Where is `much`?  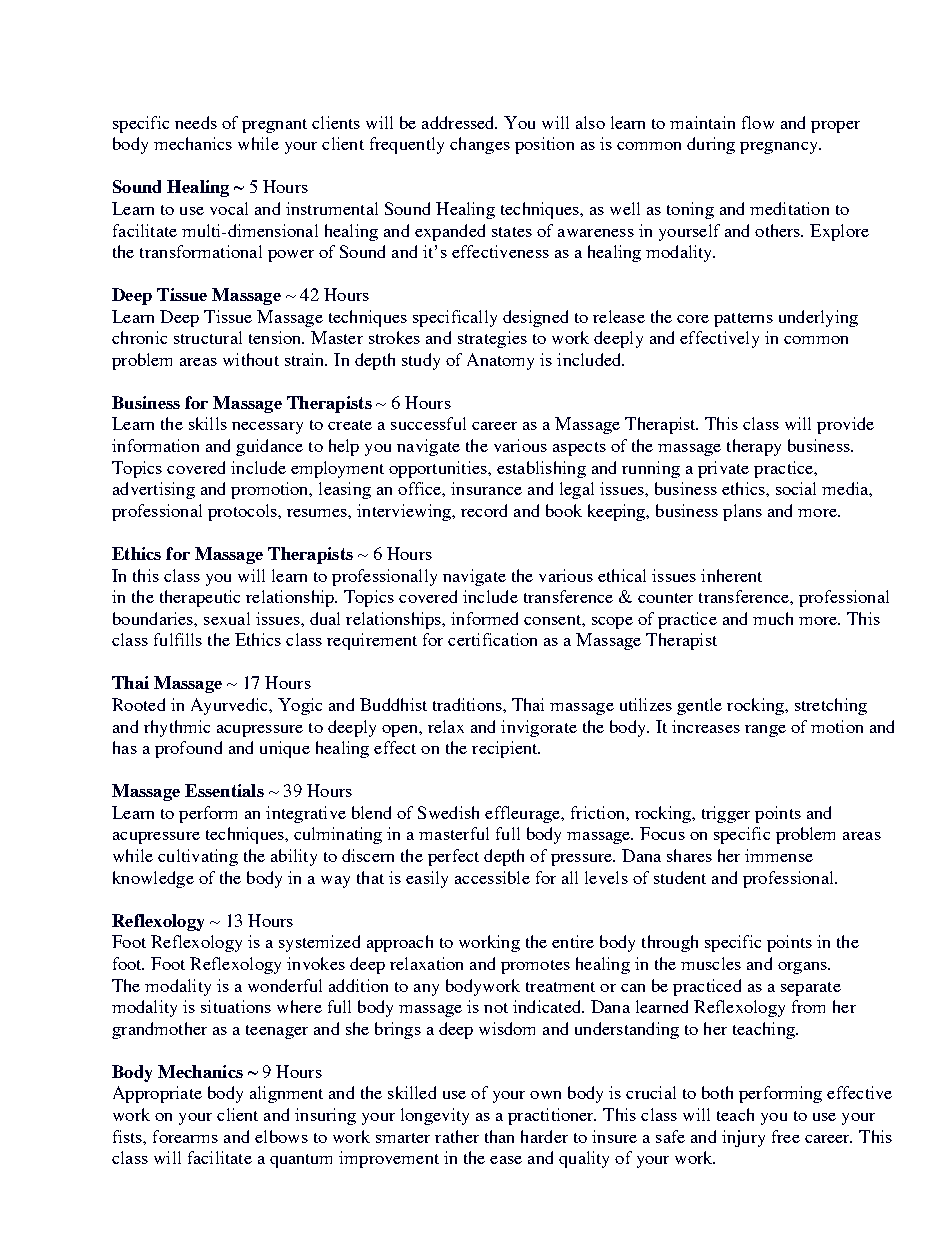 much is located at coordinates (773, 618).
